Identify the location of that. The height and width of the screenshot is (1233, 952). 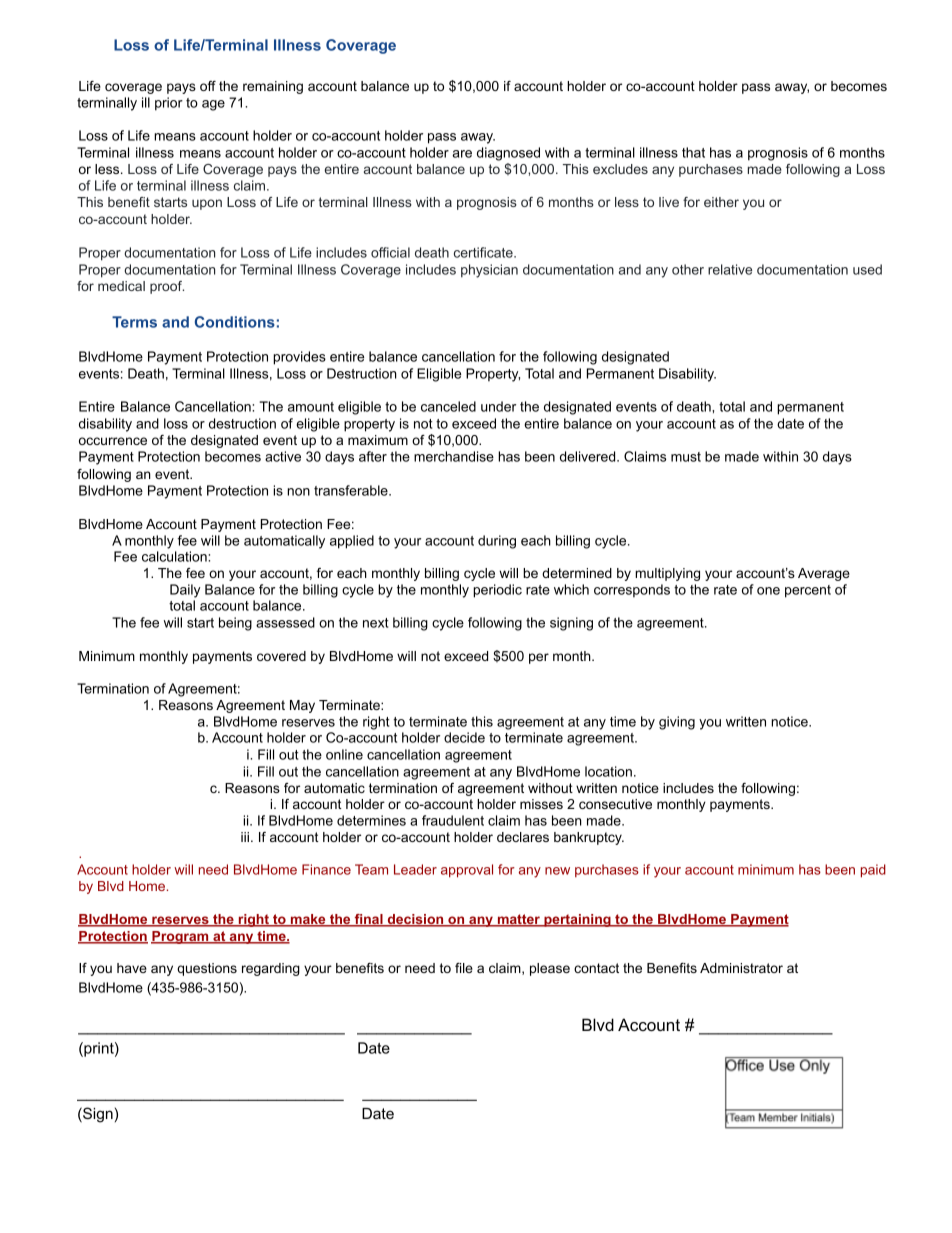
(693, 152).
